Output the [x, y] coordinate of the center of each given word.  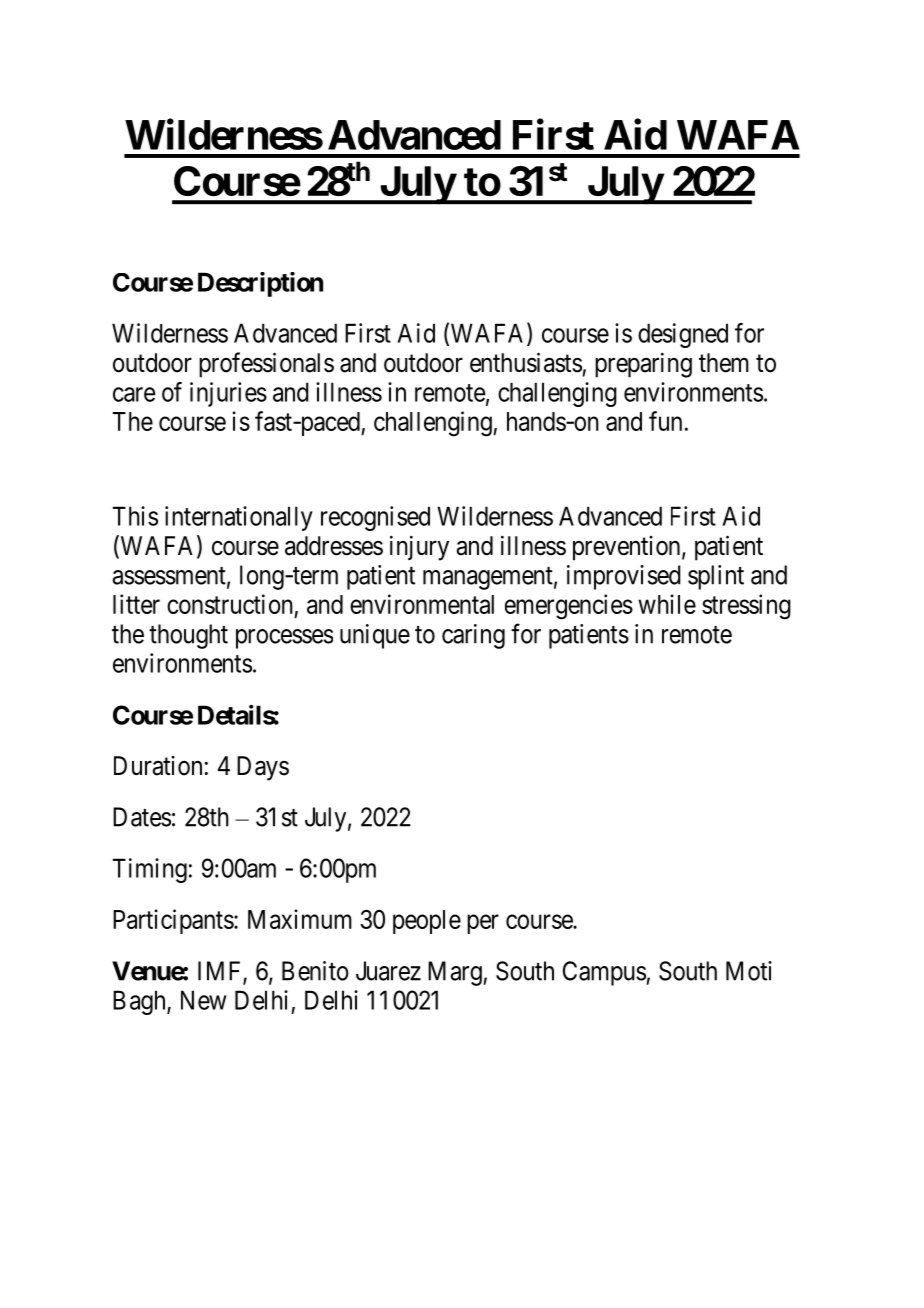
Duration [158, 766]
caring [473, 636]
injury [419, 548]
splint [716, 577]
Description [260, 284]
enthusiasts [526, 362]
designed [683, 335]
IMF [221, 972]
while [667, 604]
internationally [239, 518]
